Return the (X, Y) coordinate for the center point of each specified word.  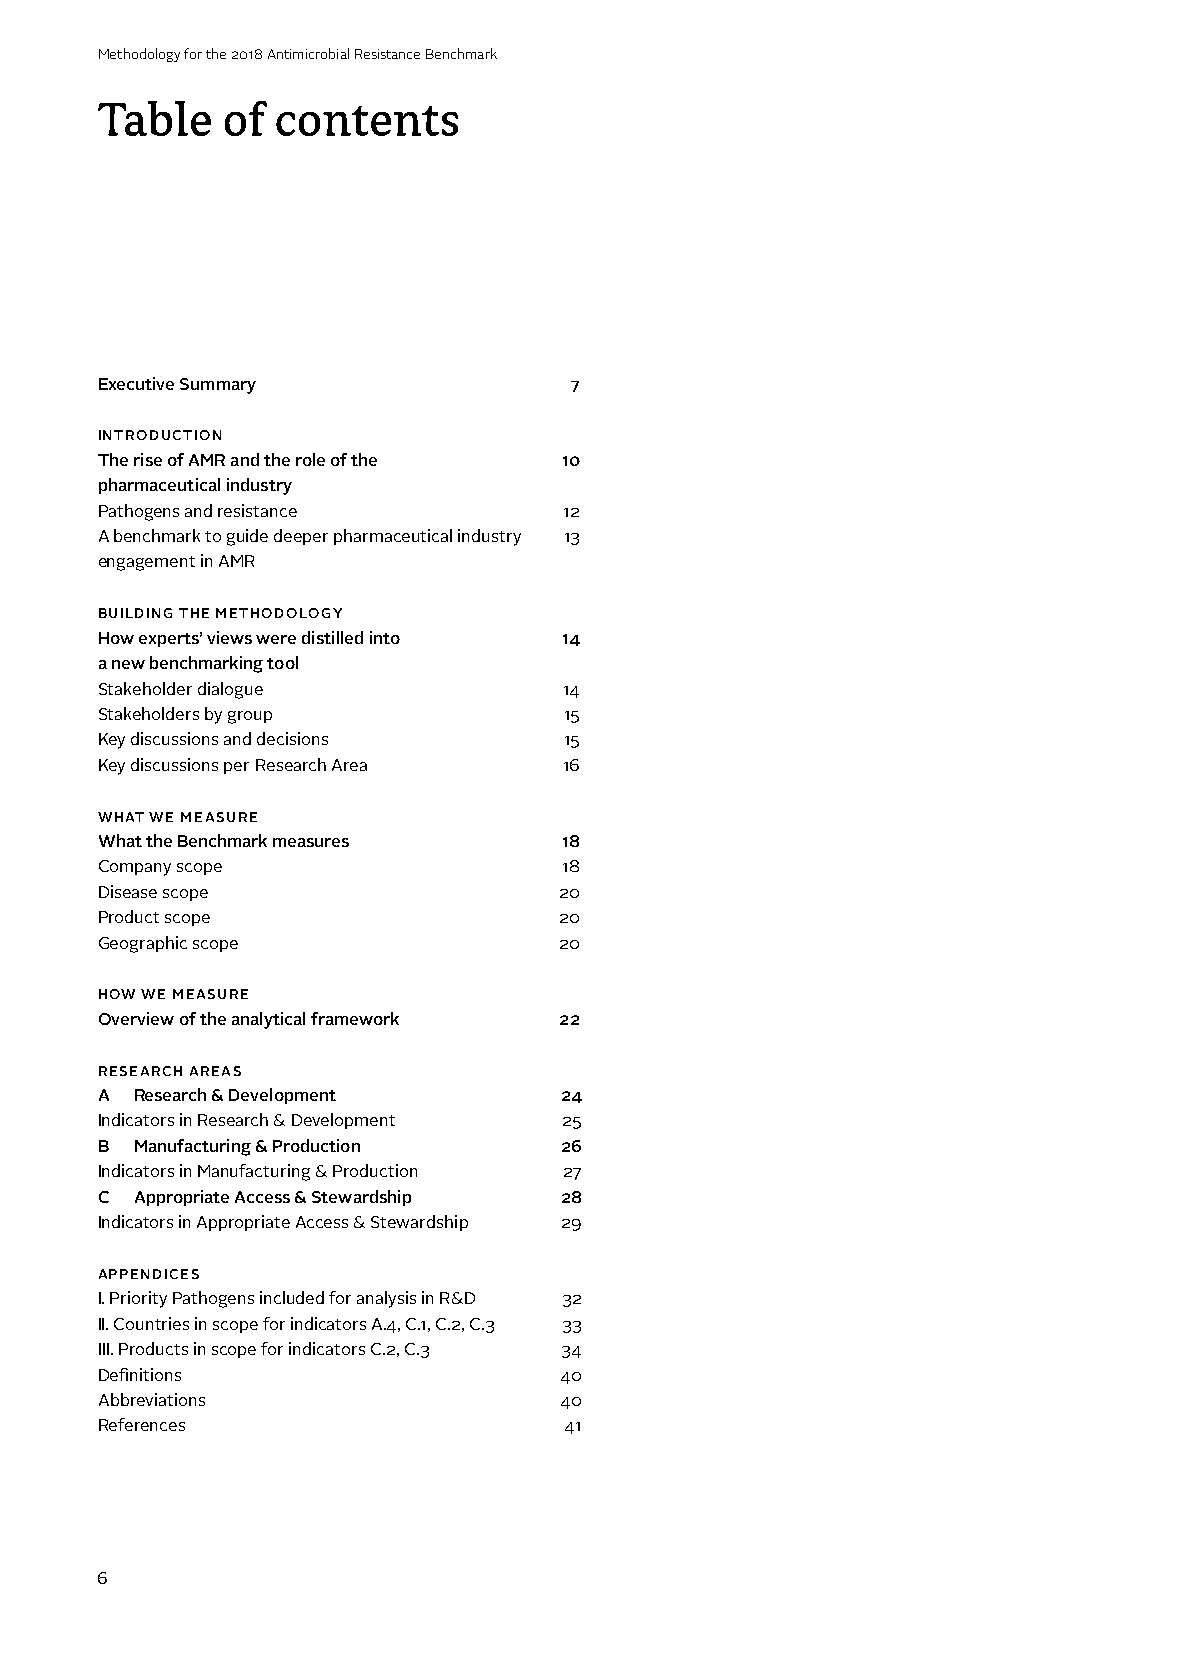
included (292, 1297)
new (128, 664)
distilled (332, 637)
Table (154, 118)
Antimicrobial (308, 53)
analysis (386, 1299)
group (250, 717)
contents (367, 121)
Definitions (140, 1374)
